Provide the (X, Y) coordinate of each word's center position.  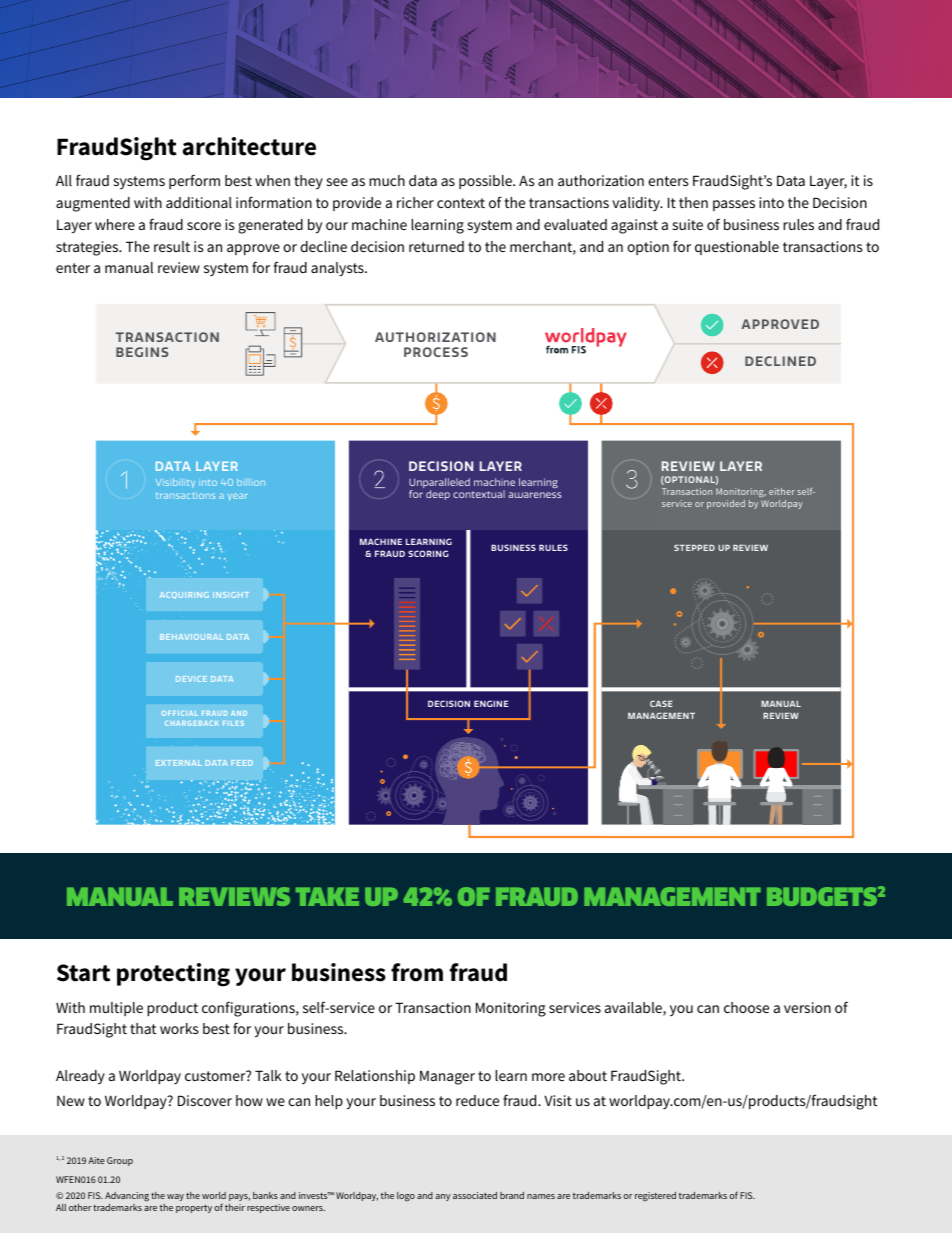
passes (734, 205)
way (175, 1197)
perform (194, 181)
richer (415, 202)
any (443, 1197)
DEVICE (191, 679)
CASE (661, 703)
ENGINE (491, 703)
